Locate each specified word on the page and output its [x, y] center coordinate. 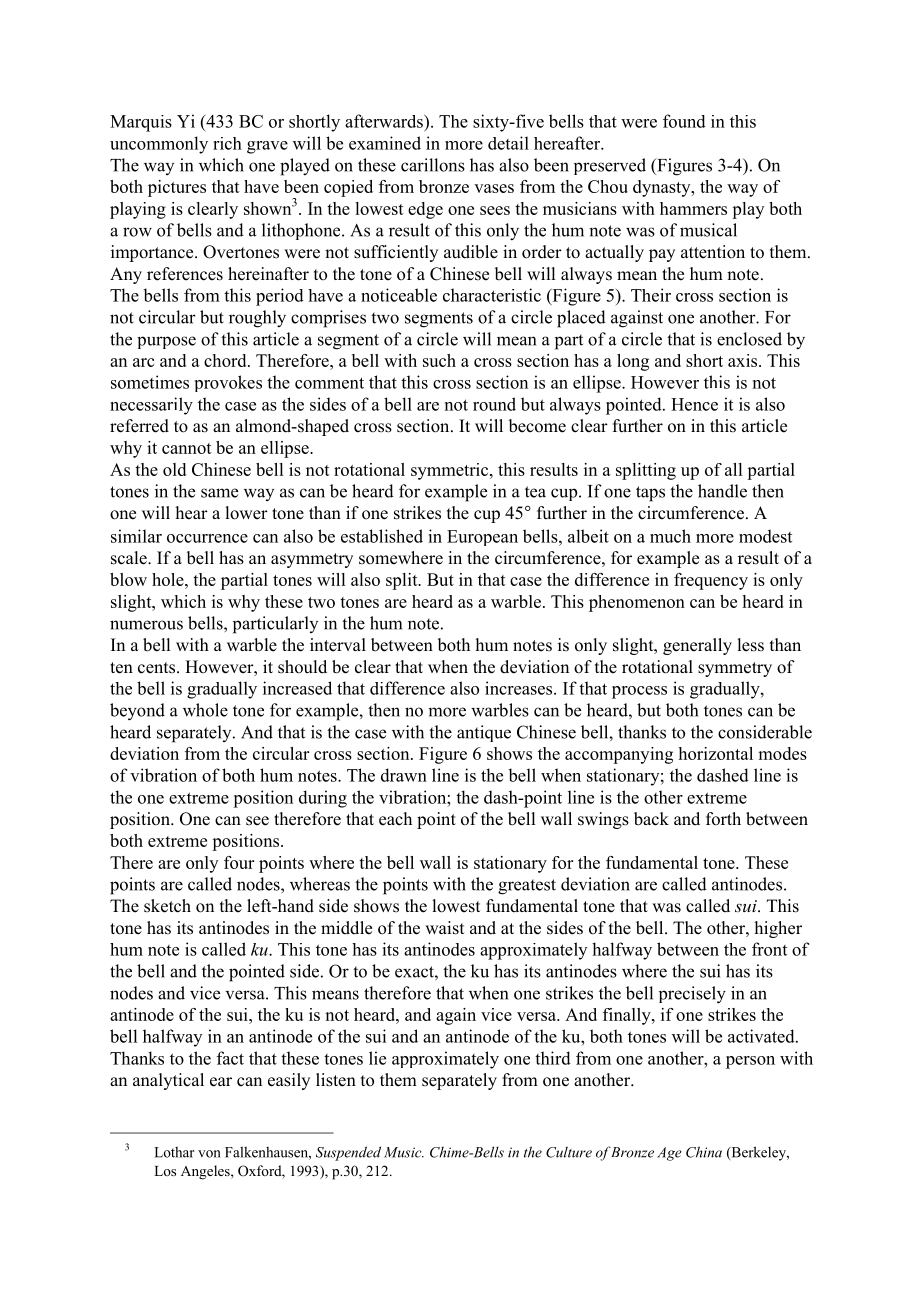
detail [508, 143]
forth [723, 819]
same [219, 493]
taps [650, 494]
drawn [404, 775]
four [239, 862]
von [209, 1154]
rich [227, 143]
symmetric [451, 471]
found [684, 121]
